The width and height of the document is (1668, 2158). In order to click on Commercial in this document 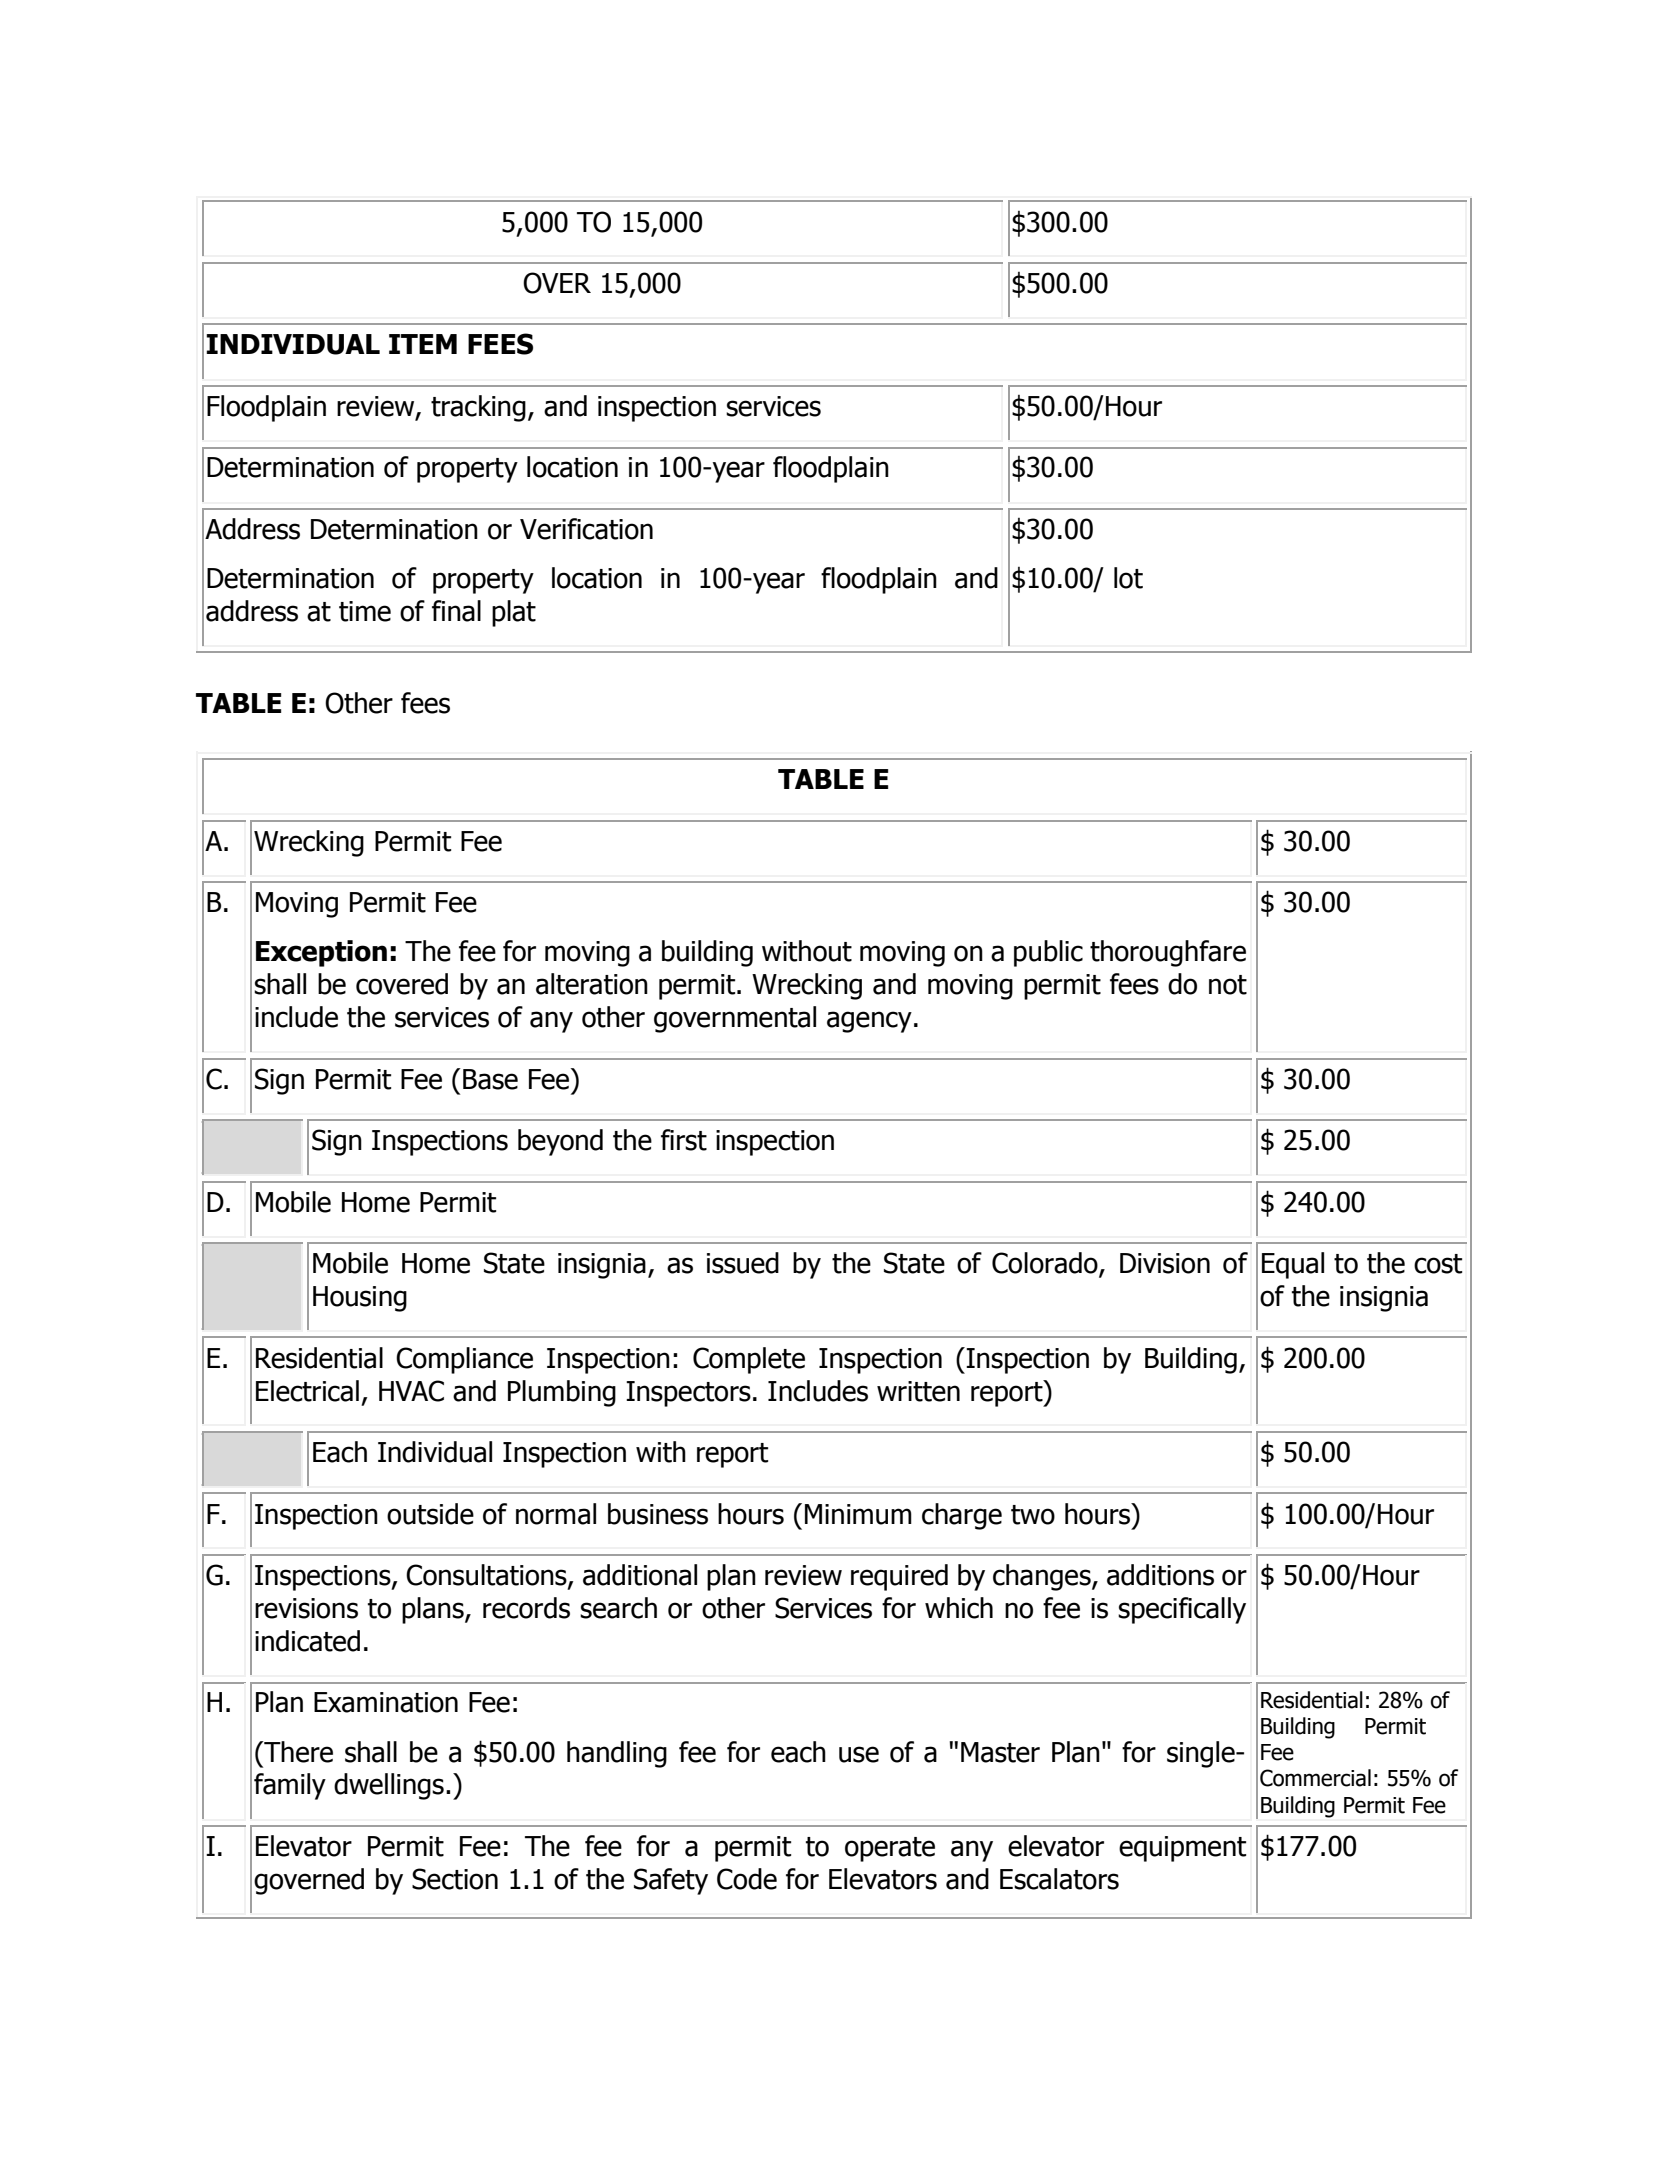, I will do `click(1315, 1778)`.
